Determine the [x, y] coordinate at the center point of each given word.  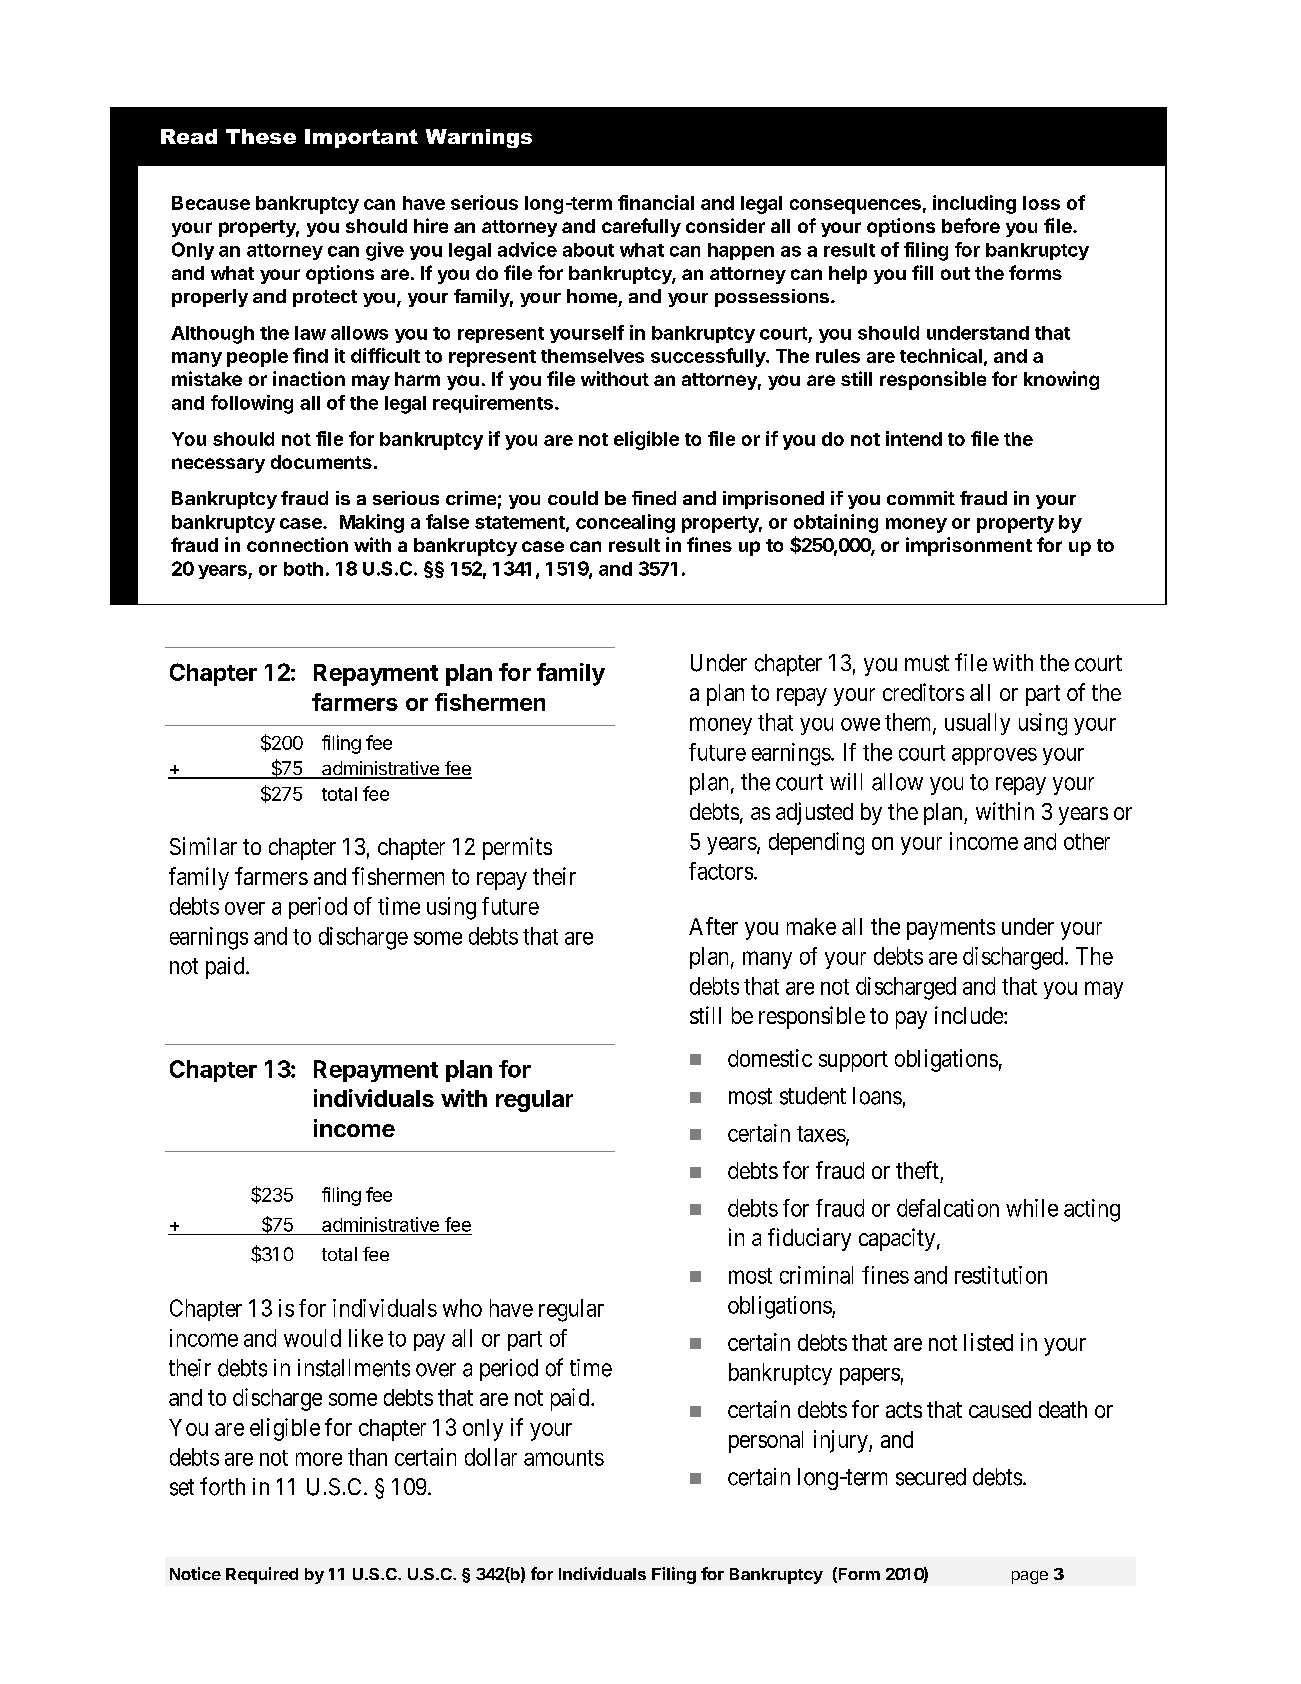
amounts [564, 1458]
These [261, 136]
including [974, 204]
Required [262, 1575]
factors [721, 871]
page [1030, 1577]
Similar [203, 846]
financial [656, 202]
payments [951, 929]
